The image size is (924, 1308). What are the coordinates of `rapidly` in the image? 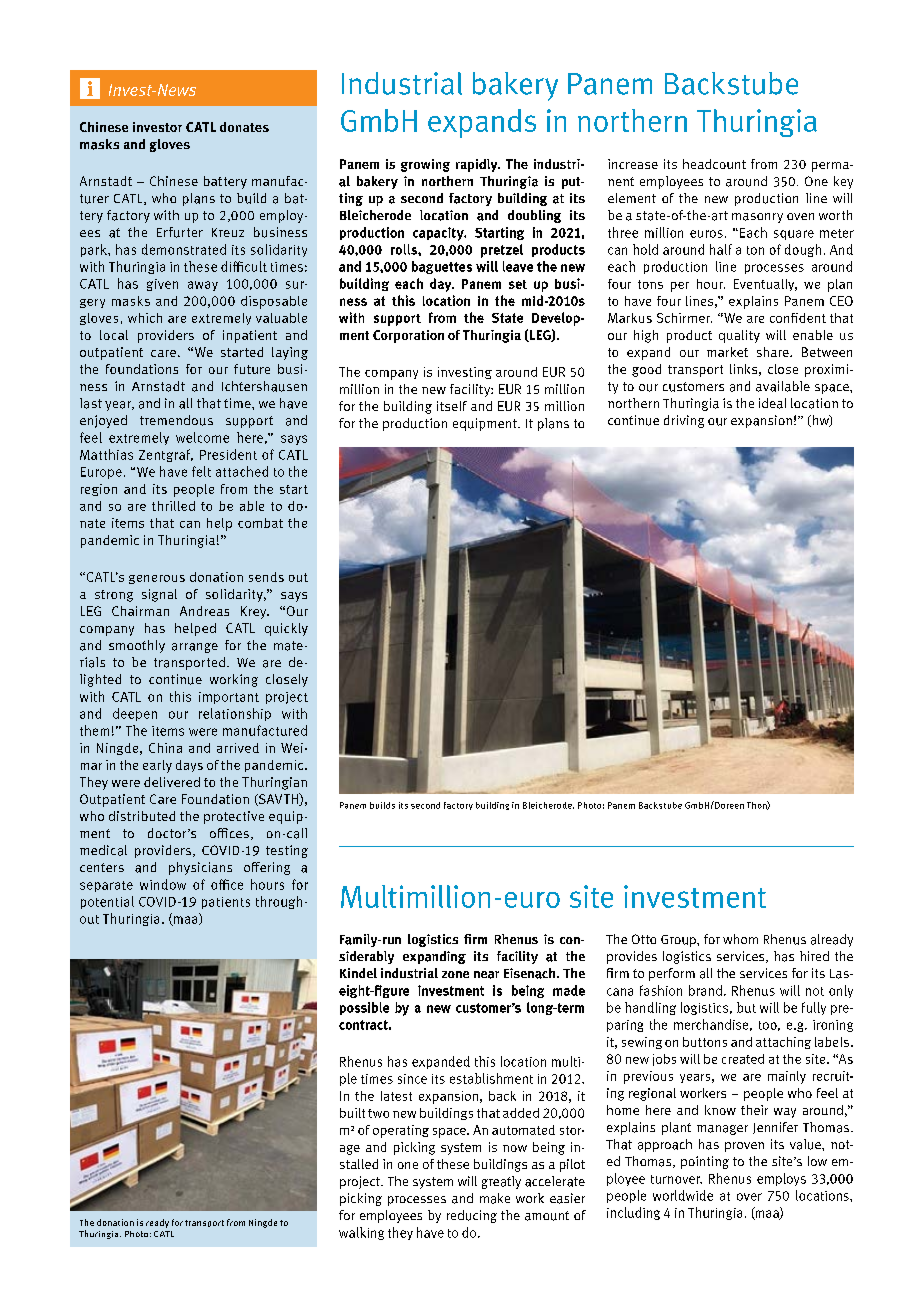 It's located at (478, 165).
